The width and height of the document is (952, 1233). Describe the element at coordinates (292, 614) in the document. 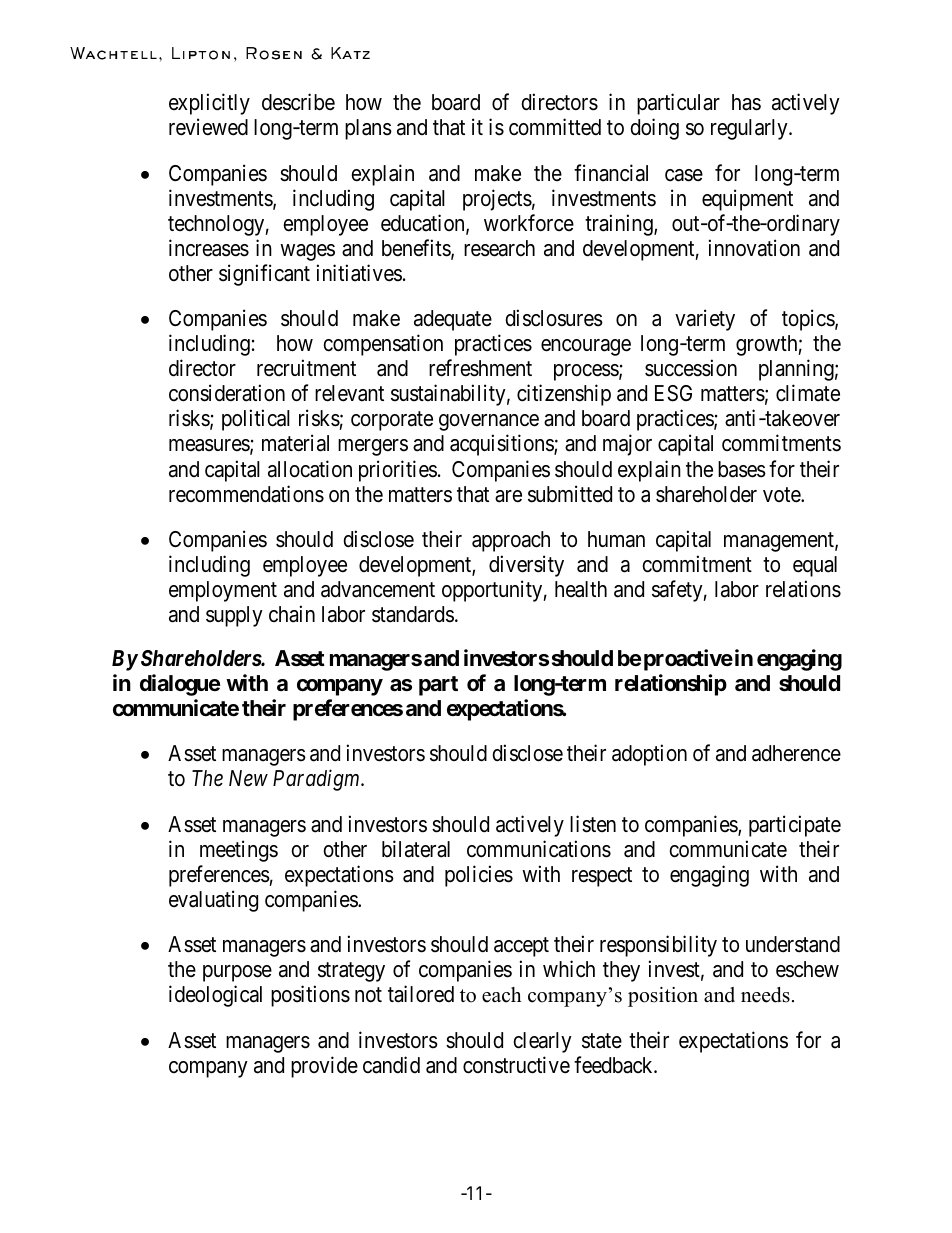

I see `chain` at that location.
